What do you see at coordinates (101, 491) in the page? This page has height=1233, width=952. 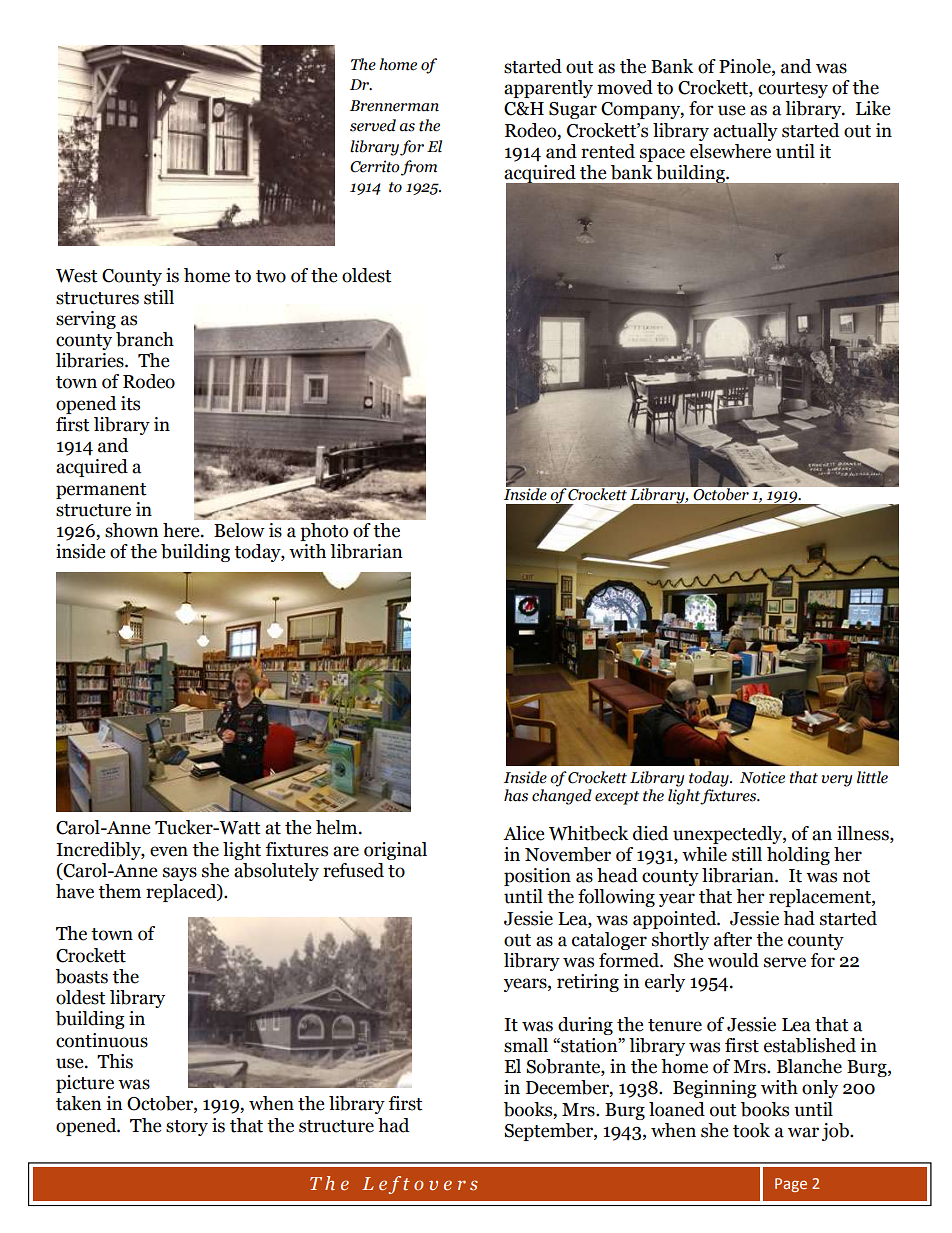 I see `permanent` at bounding box center [101, 491].
